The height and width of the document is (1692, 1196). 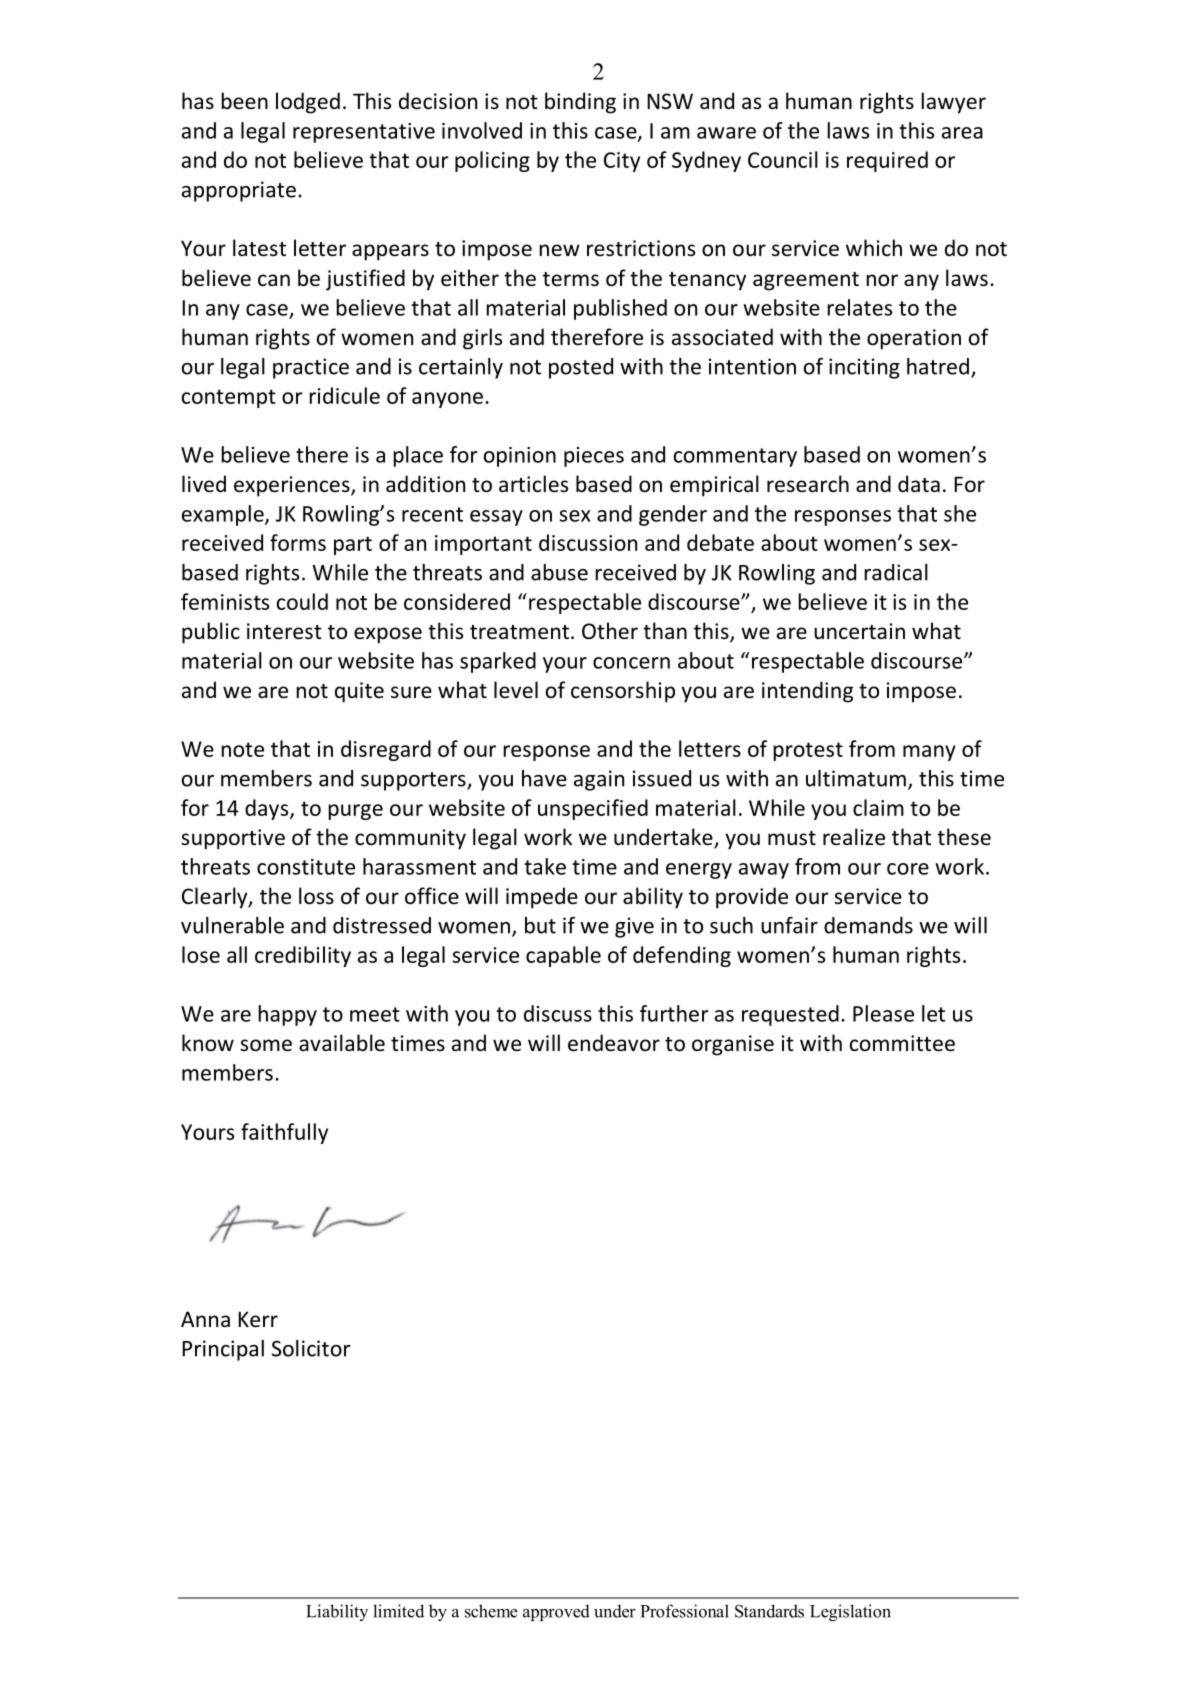 I want to click on approved, so click(x=556, y=1612).
